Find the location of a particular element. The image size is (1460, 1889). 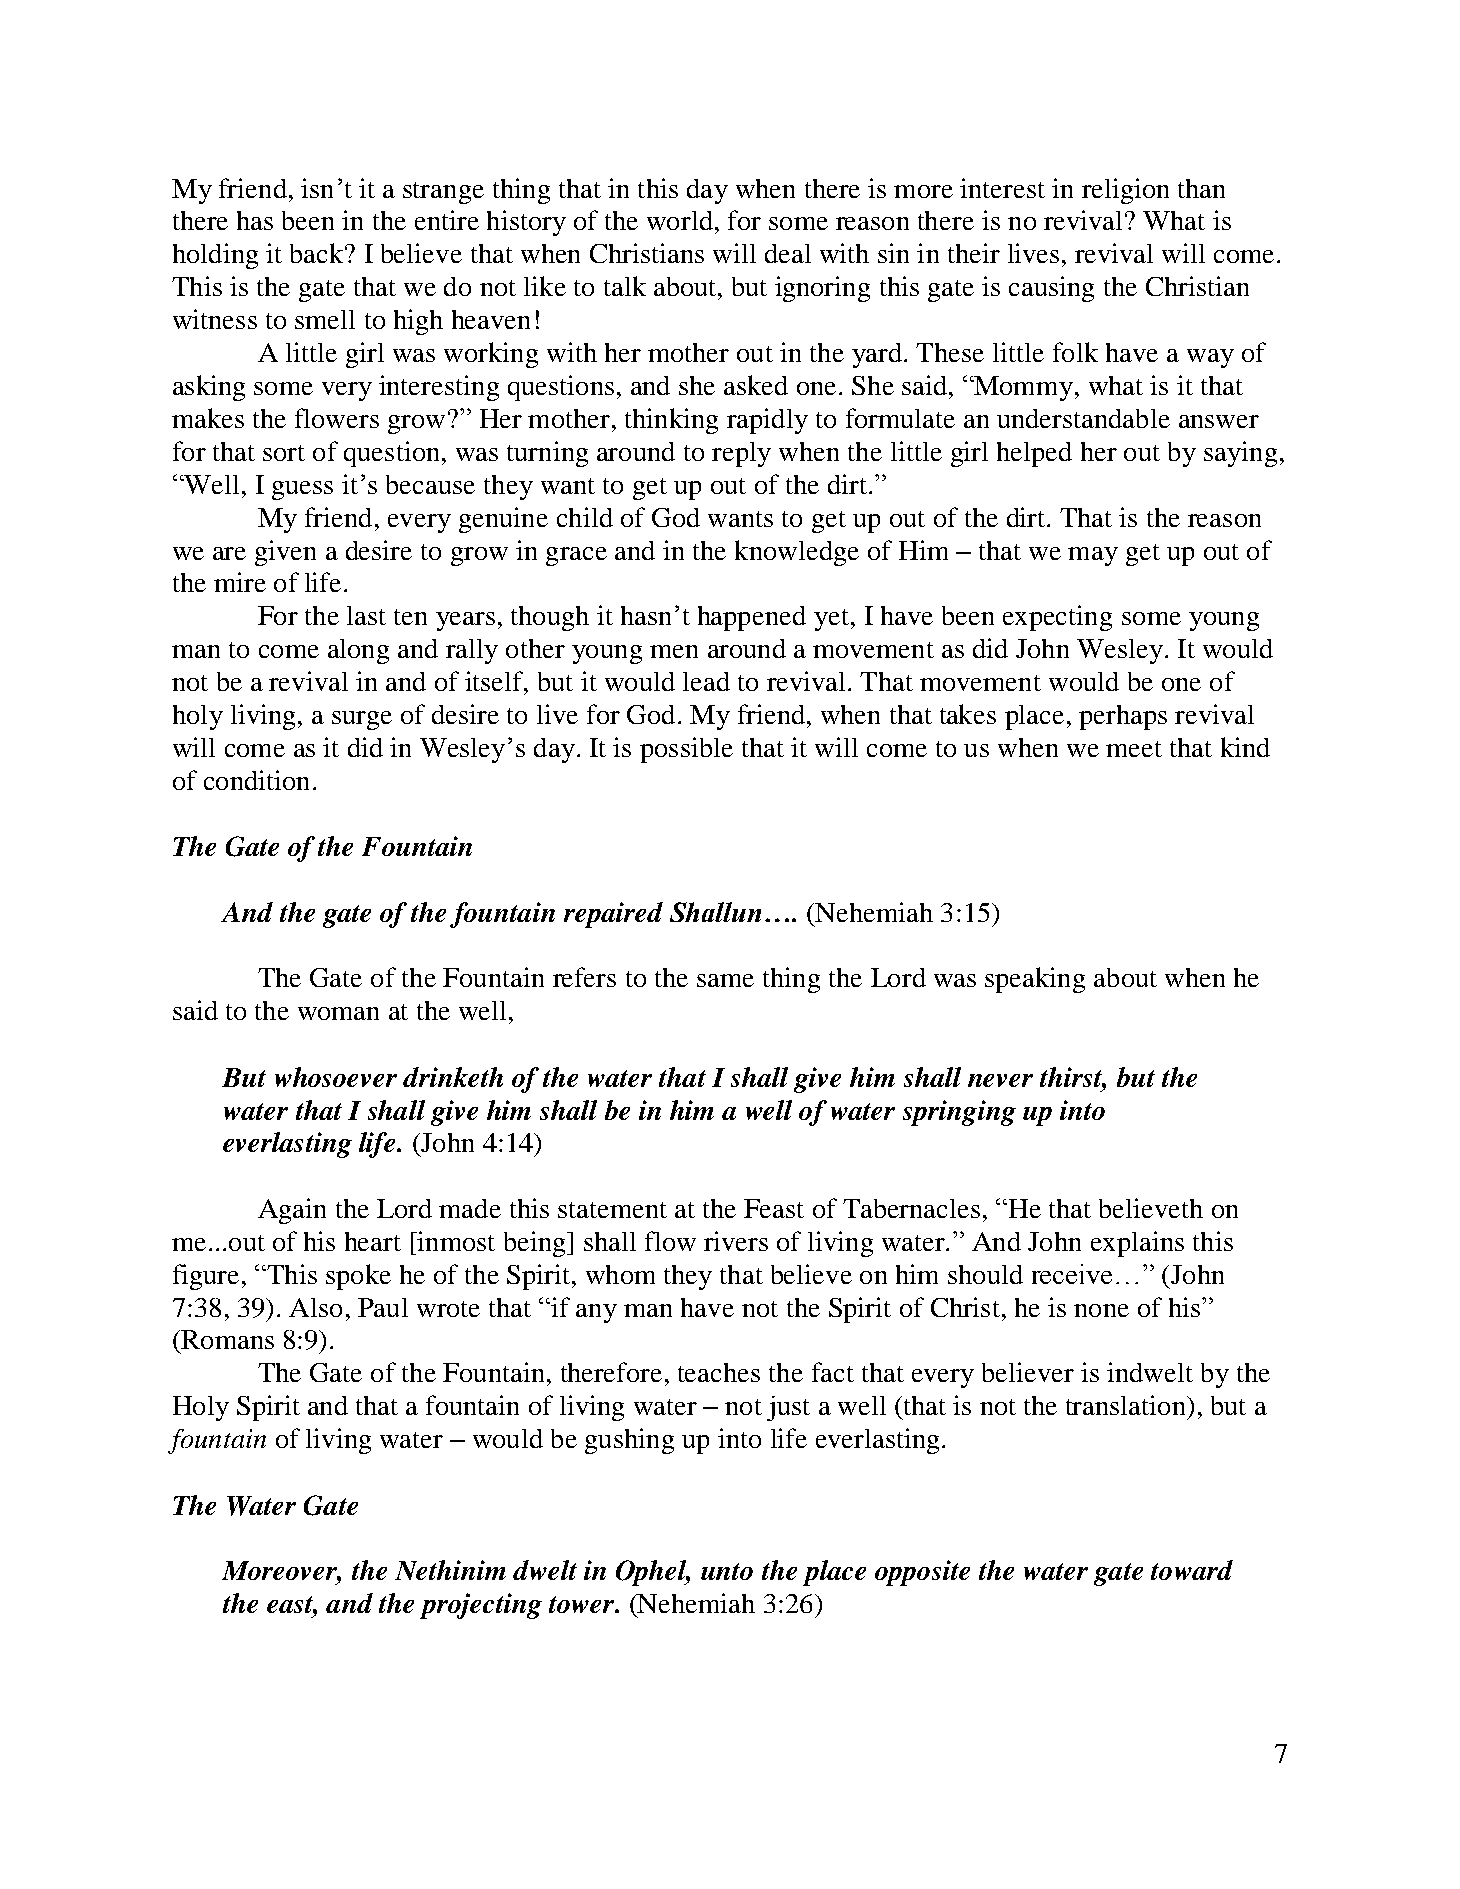

religion is located at coordinates (1125, 191).
